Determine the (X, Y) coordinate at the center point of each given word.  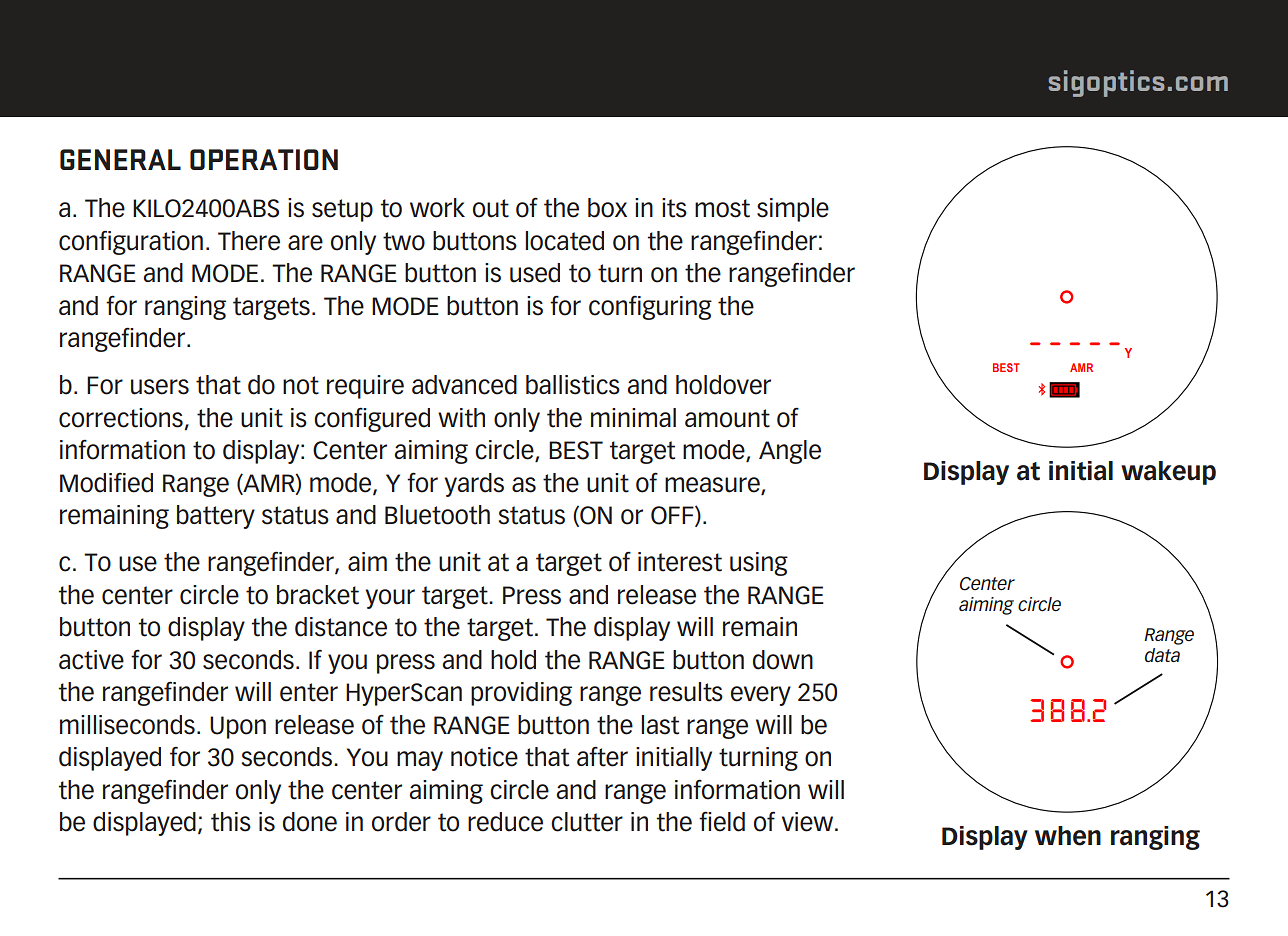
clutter (587, 822)
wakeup (1168, 473)
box (607, 208)
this (231, 822)
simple (793, 210)
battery (216, 517)
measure (713, 485)
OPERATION (264, 159)
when (1068, 836)
